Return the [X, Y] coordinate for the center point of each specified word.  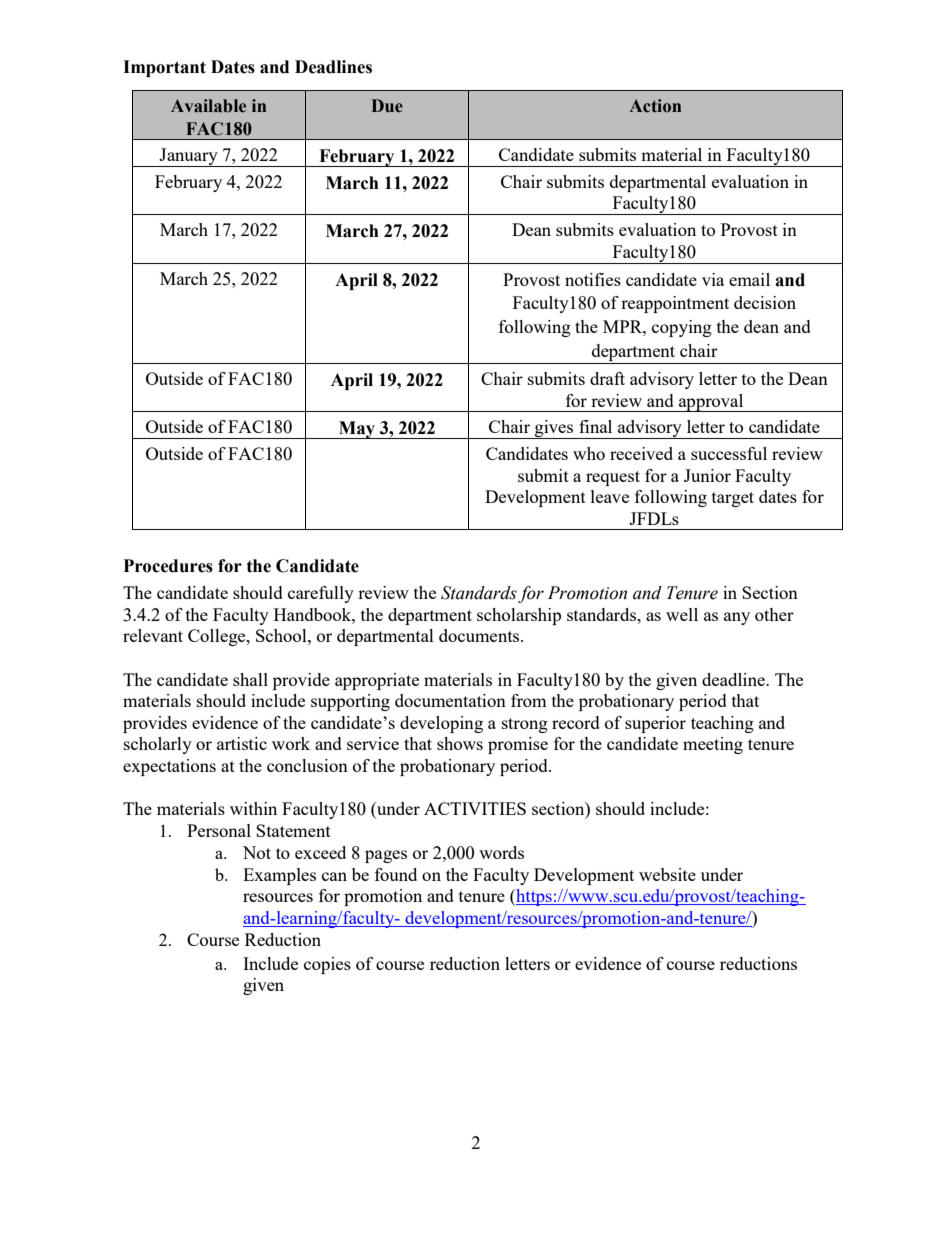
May [357, 430]
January [189, 157]
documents [480, 635]
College [218, 637]
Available [208, 106]
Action [655, 106]
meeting [713, 745]
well [682, 614]
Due [387, 106]
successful [729, 453]
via [713, 279]
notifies [593, 279]
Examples [279, 876]
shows [460, 743]
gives [554, 429]
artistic [242, 743]
